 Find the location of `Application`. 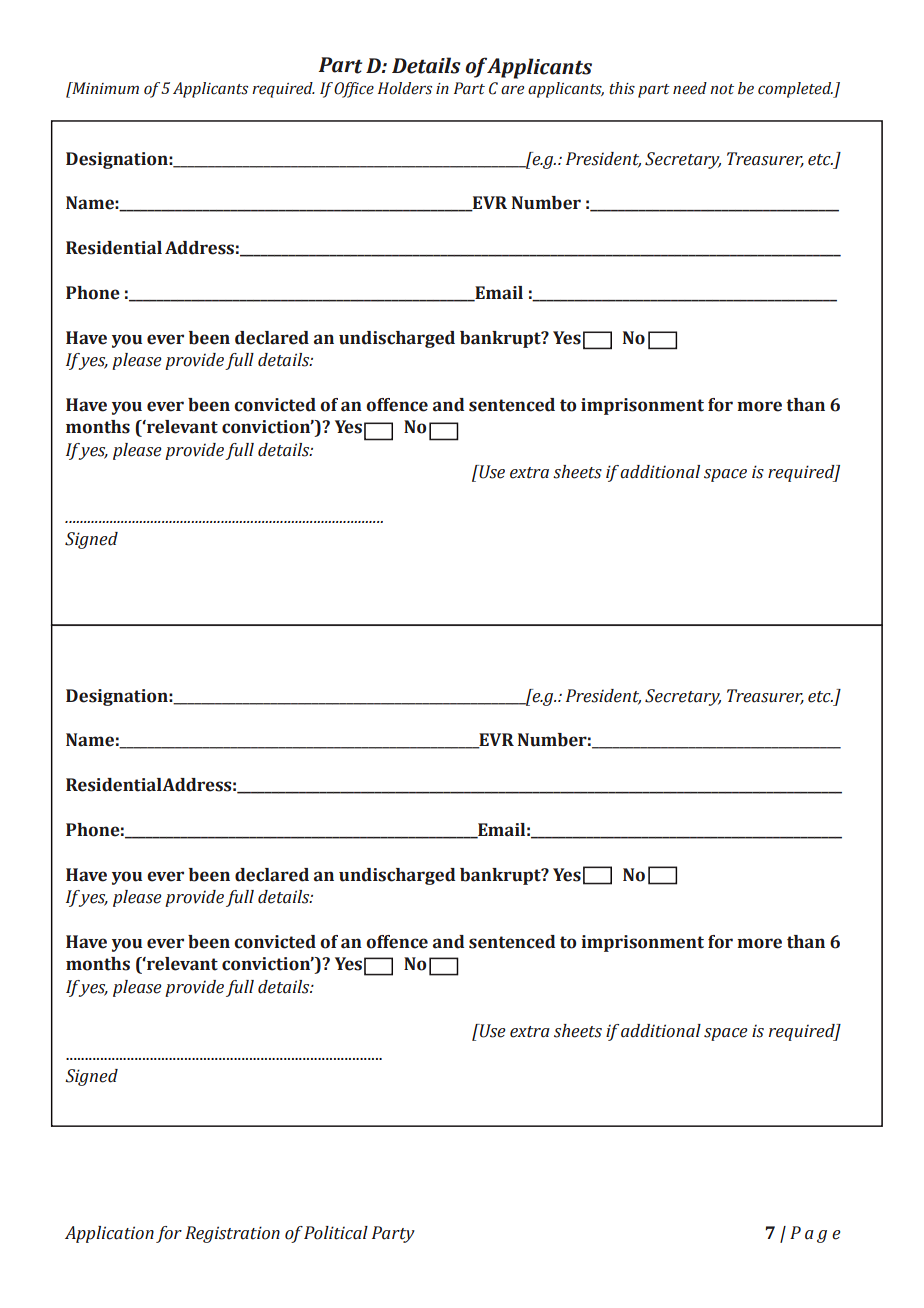

Application is located at coordinates (109, 1234).
